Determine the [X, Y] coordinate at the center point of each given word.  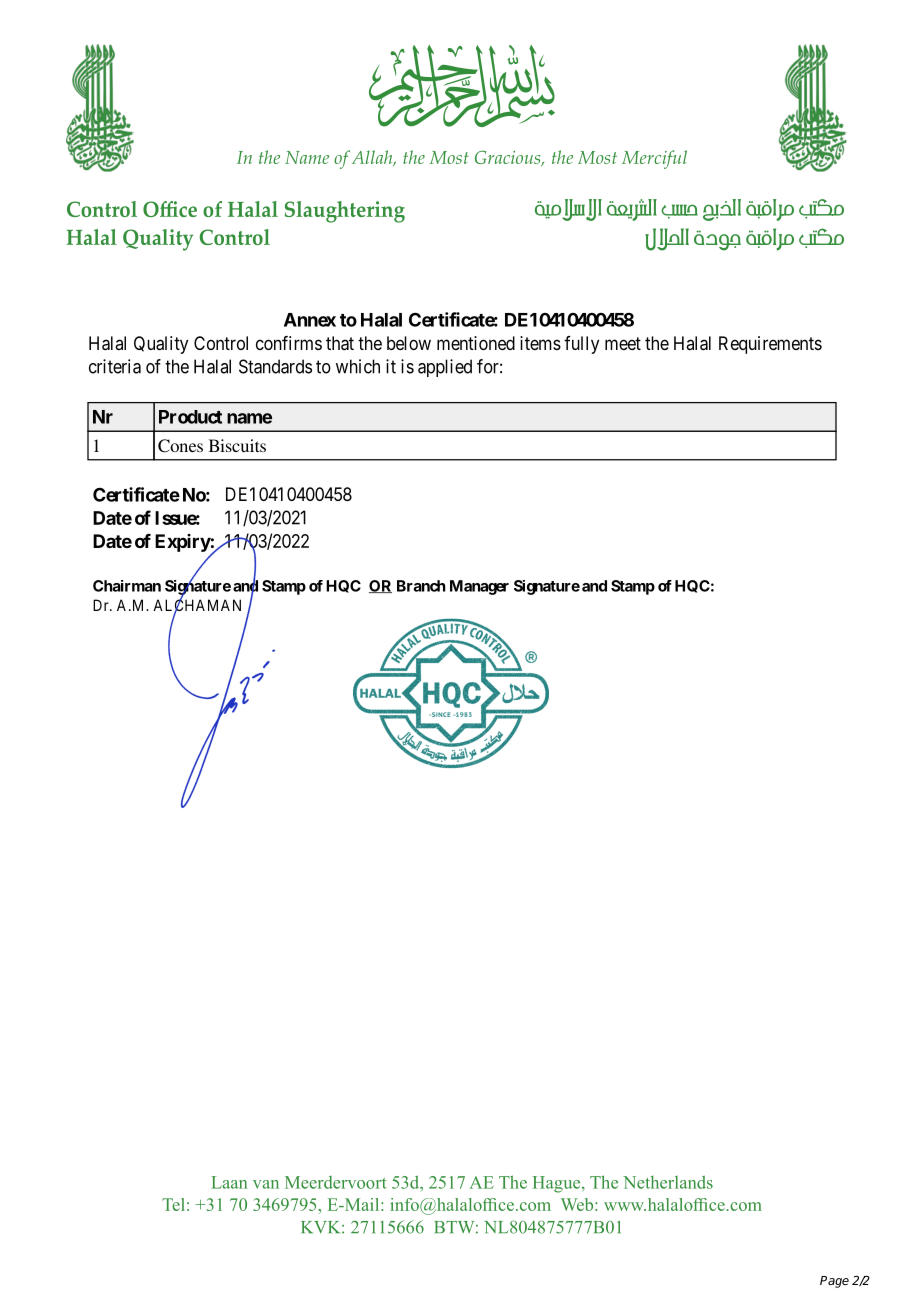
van [266, 1184]
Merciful [654, 159]
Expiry [183, 543]
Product [190, 417]
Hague [558, 1184]
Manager [479, 587]
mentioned [476, 343]
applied [445, 368]
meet [623, 343]
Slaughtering [345, 212]
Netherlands [668, 1182]
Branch [421, 586]
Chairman [127, 586]
